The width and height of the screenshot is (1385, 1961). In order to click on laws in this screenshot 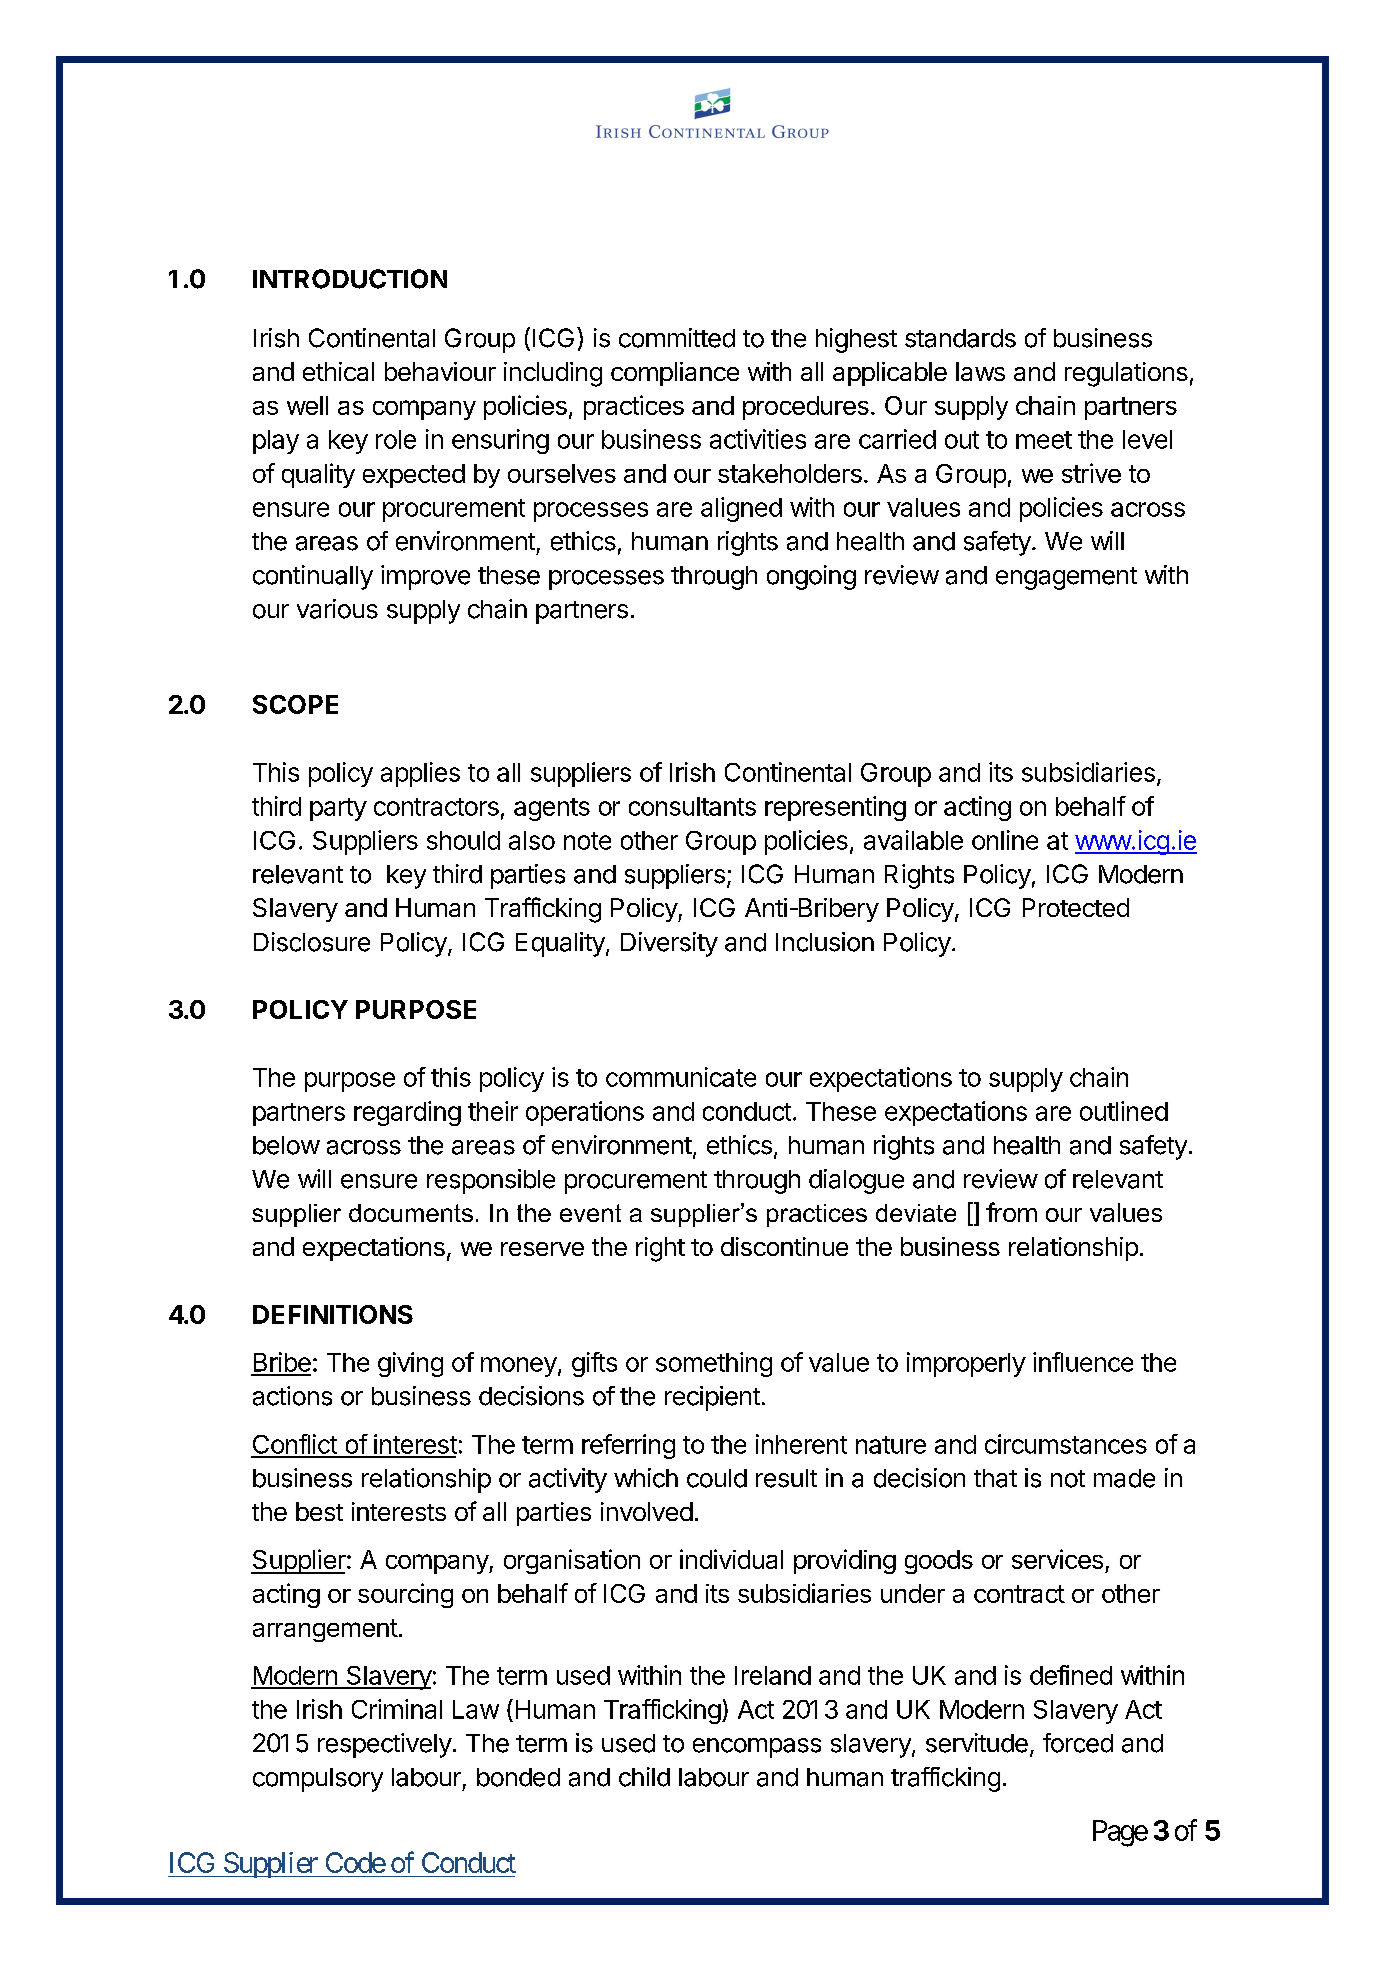, I will do `click(980, 371)`.
